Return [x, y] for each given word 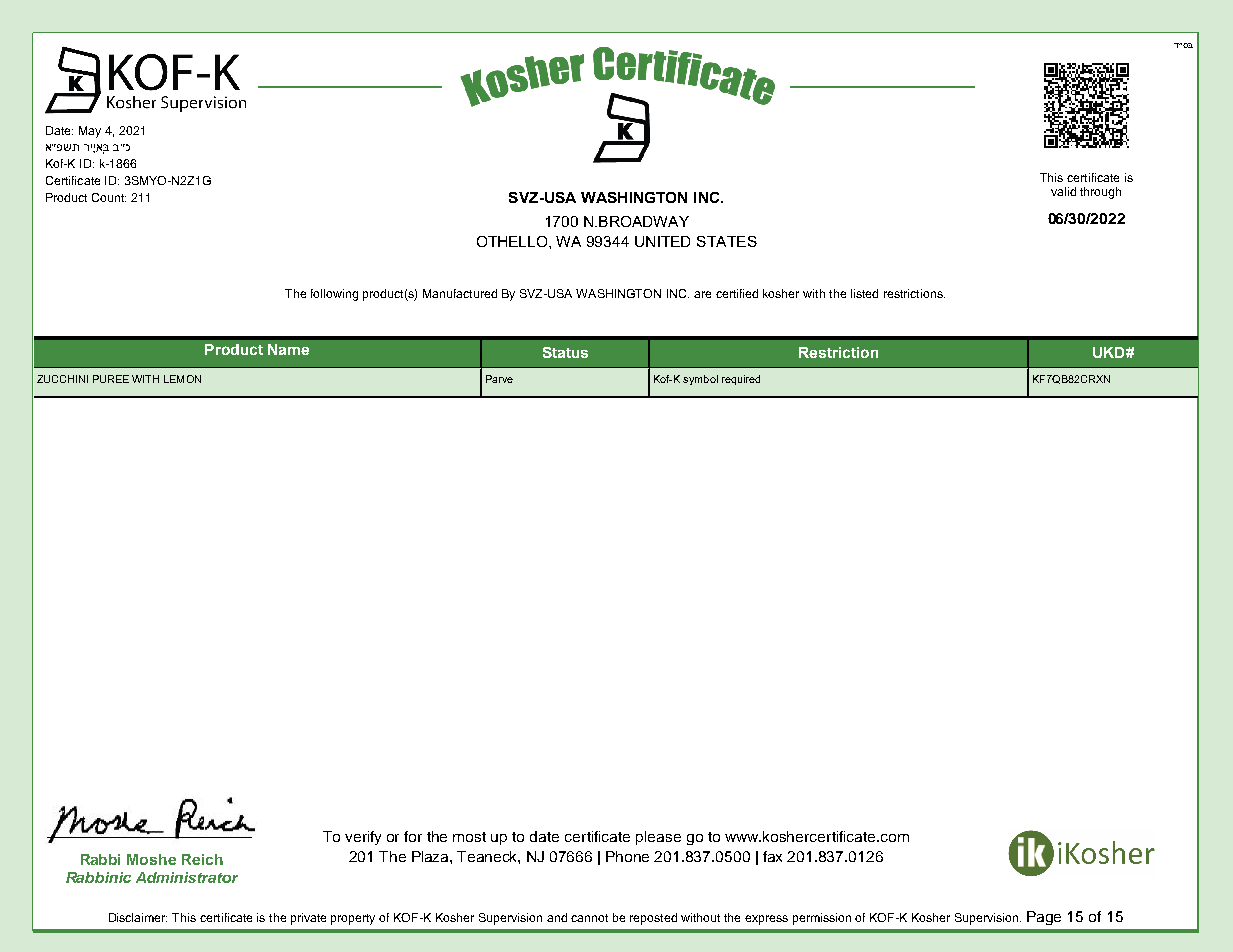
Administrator [187, 877]
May [90, 132]
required [741, 380]
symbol [700, 380]
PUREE [111, 379]
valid [1063, 191]
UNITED [662, 241]
